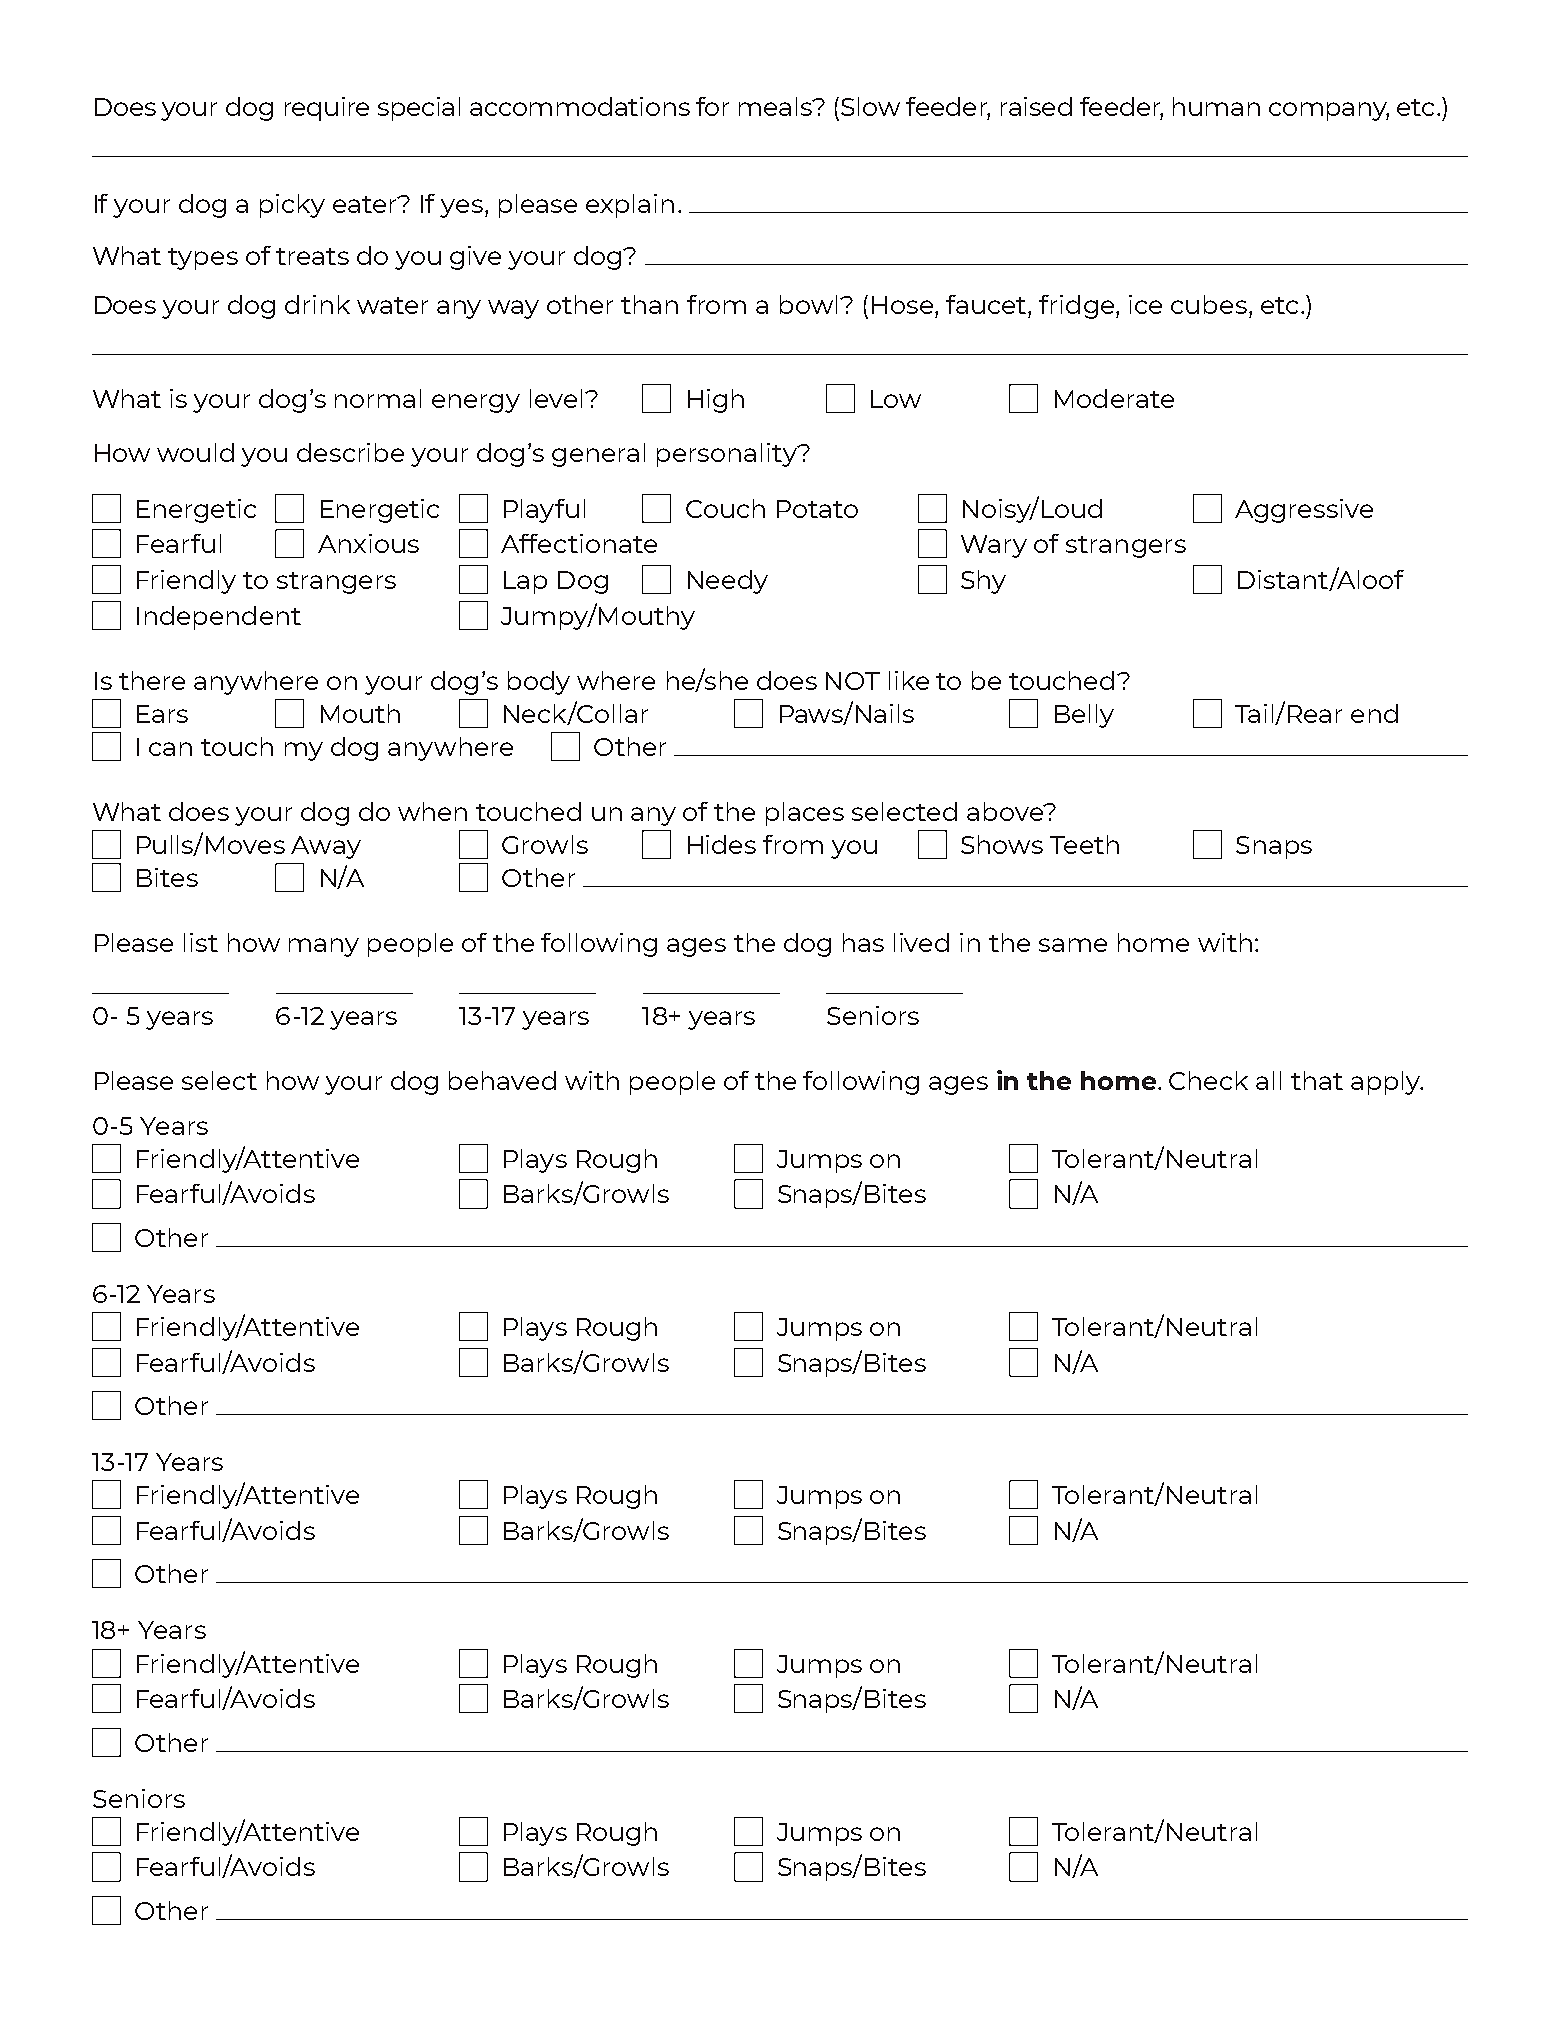  What do you see at coordinates (817, 509) in the document?
I see `Potato` at bounding box center [817, 509].
